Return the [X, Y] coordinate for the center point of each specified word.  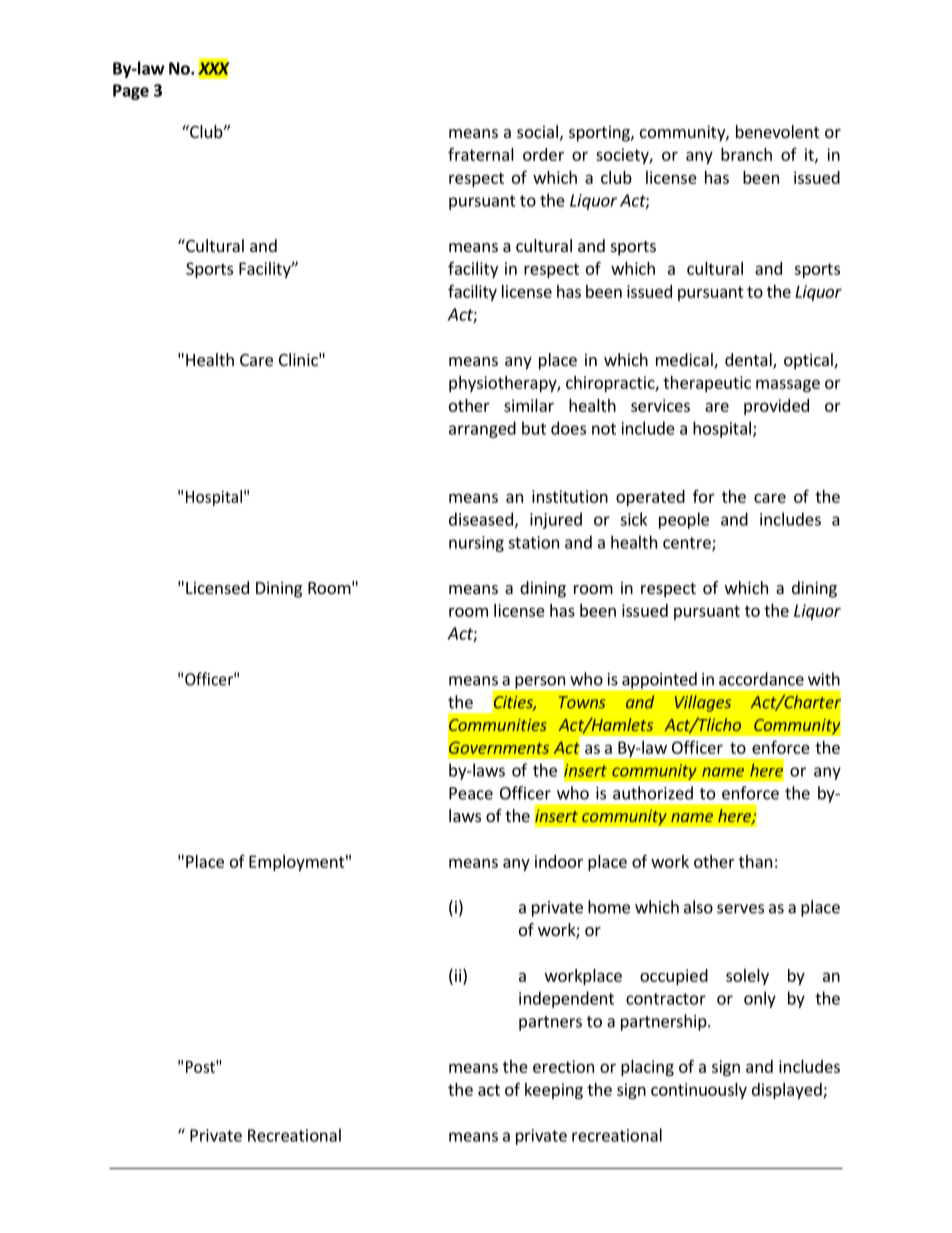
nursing [476, 544]
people [684, 520]
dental [749, 361]
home [609, 907]
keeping [554, 1091]
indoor [559, 861]
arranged [482, 429]
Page [131, 92]
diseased [481, 519]
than [755, 861]
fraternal [481, 154]
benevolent [777, 131]
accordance [761, 679]
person [540, 682]
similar [529, 405]
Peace [471, 793]
